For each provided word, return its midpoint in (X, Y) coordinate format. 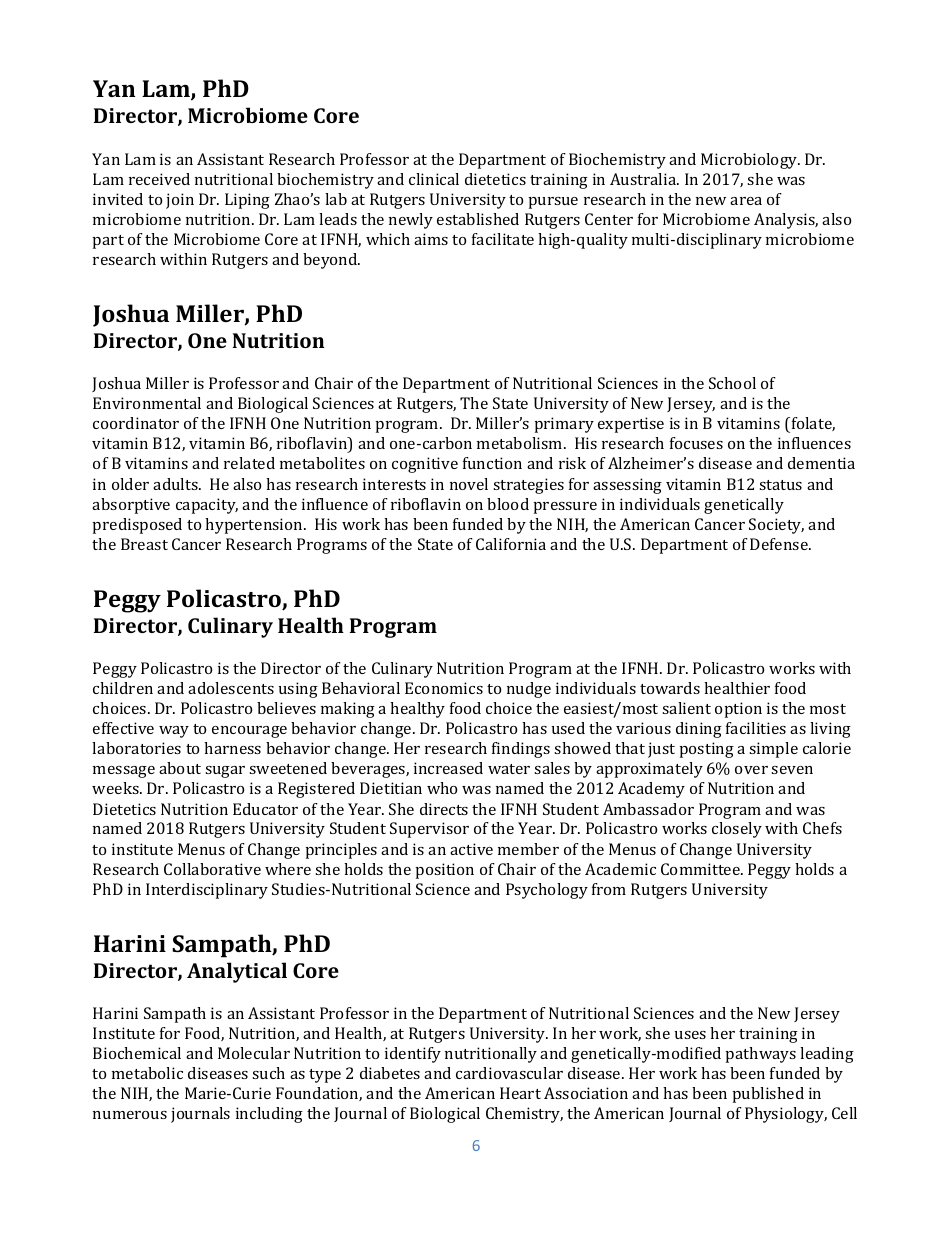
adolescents (231, 688)
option (738, 710)
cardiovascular (509, 1073)
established (478, 219)
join (180, 201)
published (768, 1095)
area (746, 201)
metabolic (147, 1073)
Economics (444, 688)
